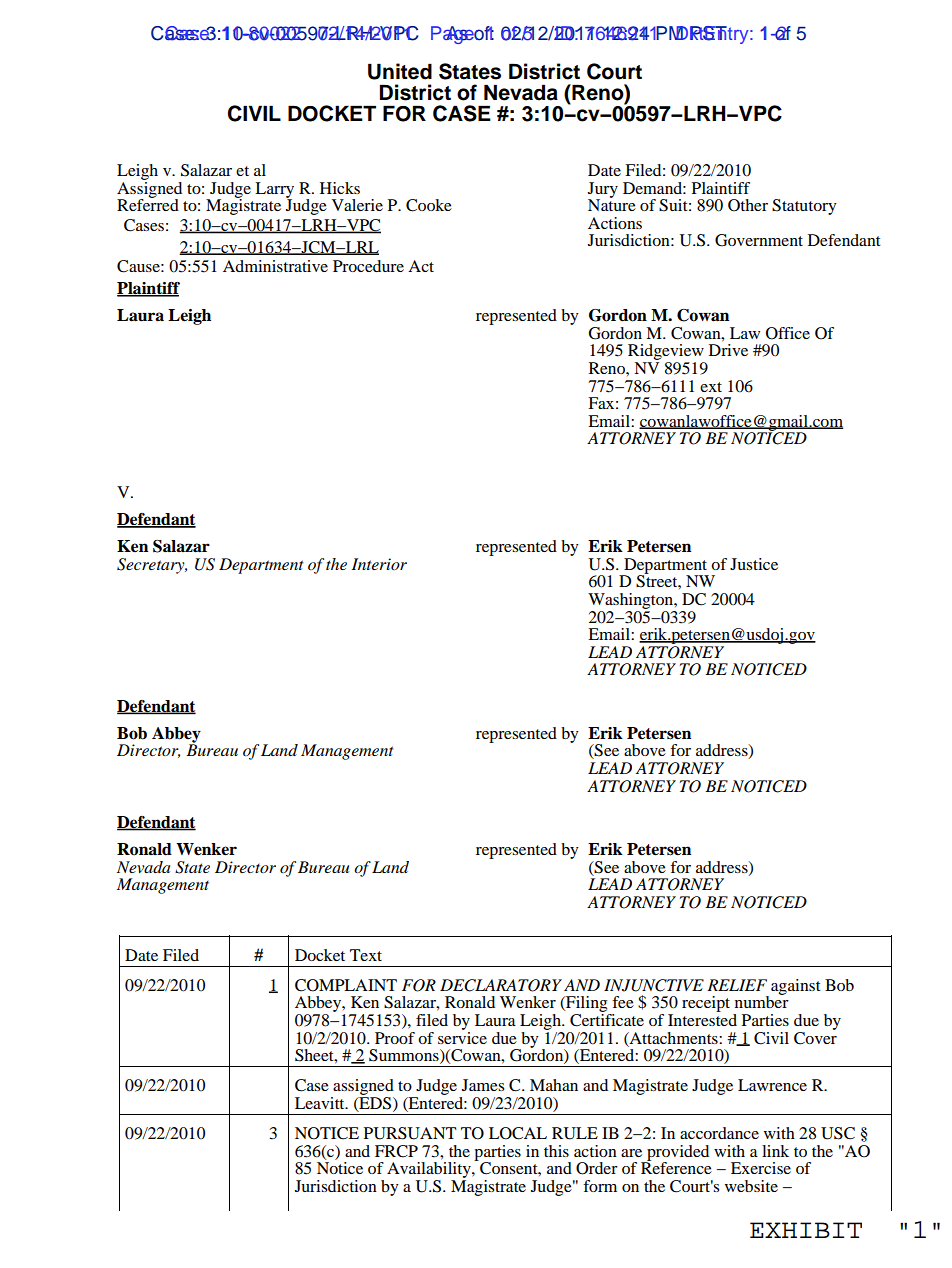  What do you see at coordinates (737, 985) in the screenshot?
I see `RELIEF` at bounding box center [737, 985].
